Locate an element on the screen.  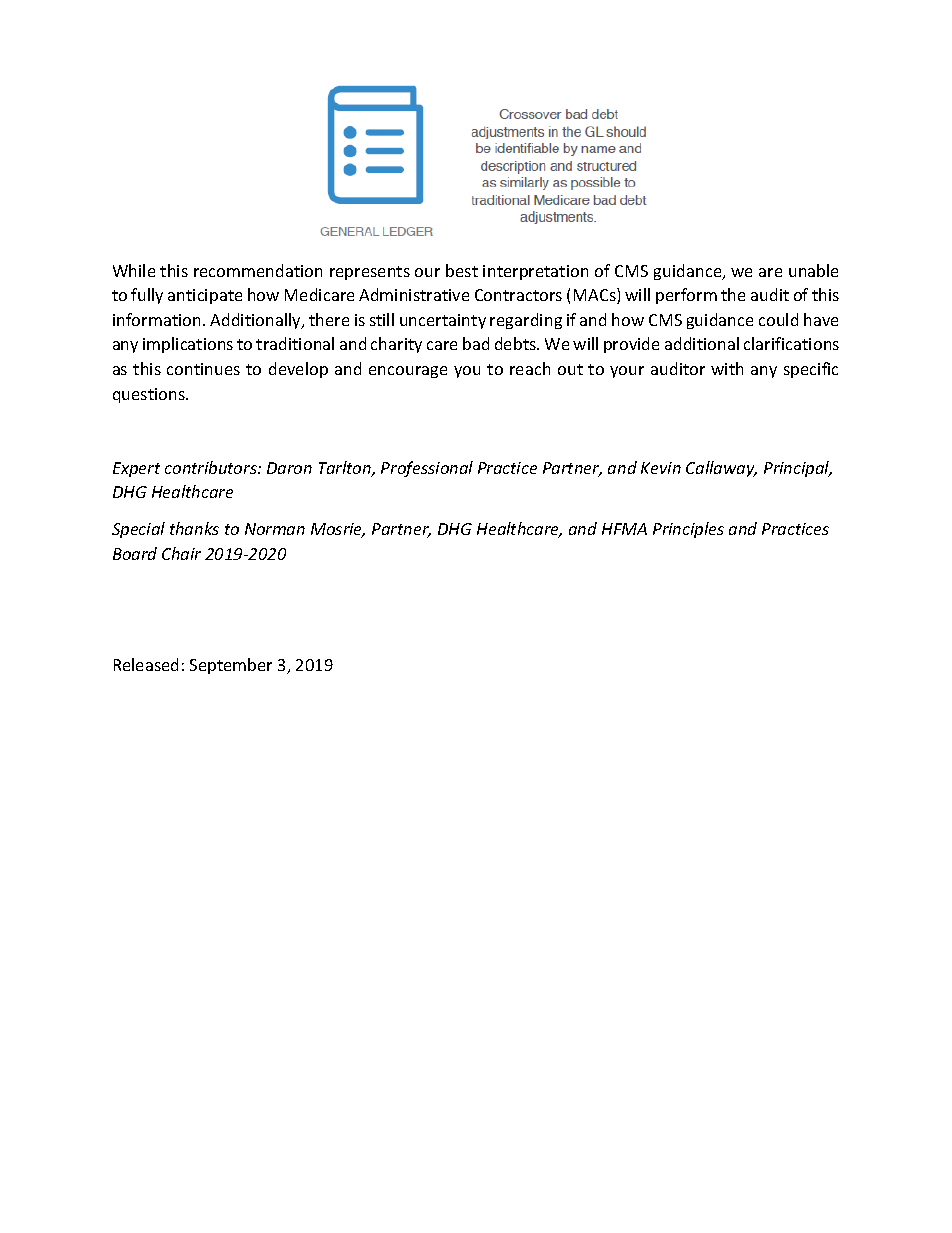
encourage is located at coordinates (408, 372).
